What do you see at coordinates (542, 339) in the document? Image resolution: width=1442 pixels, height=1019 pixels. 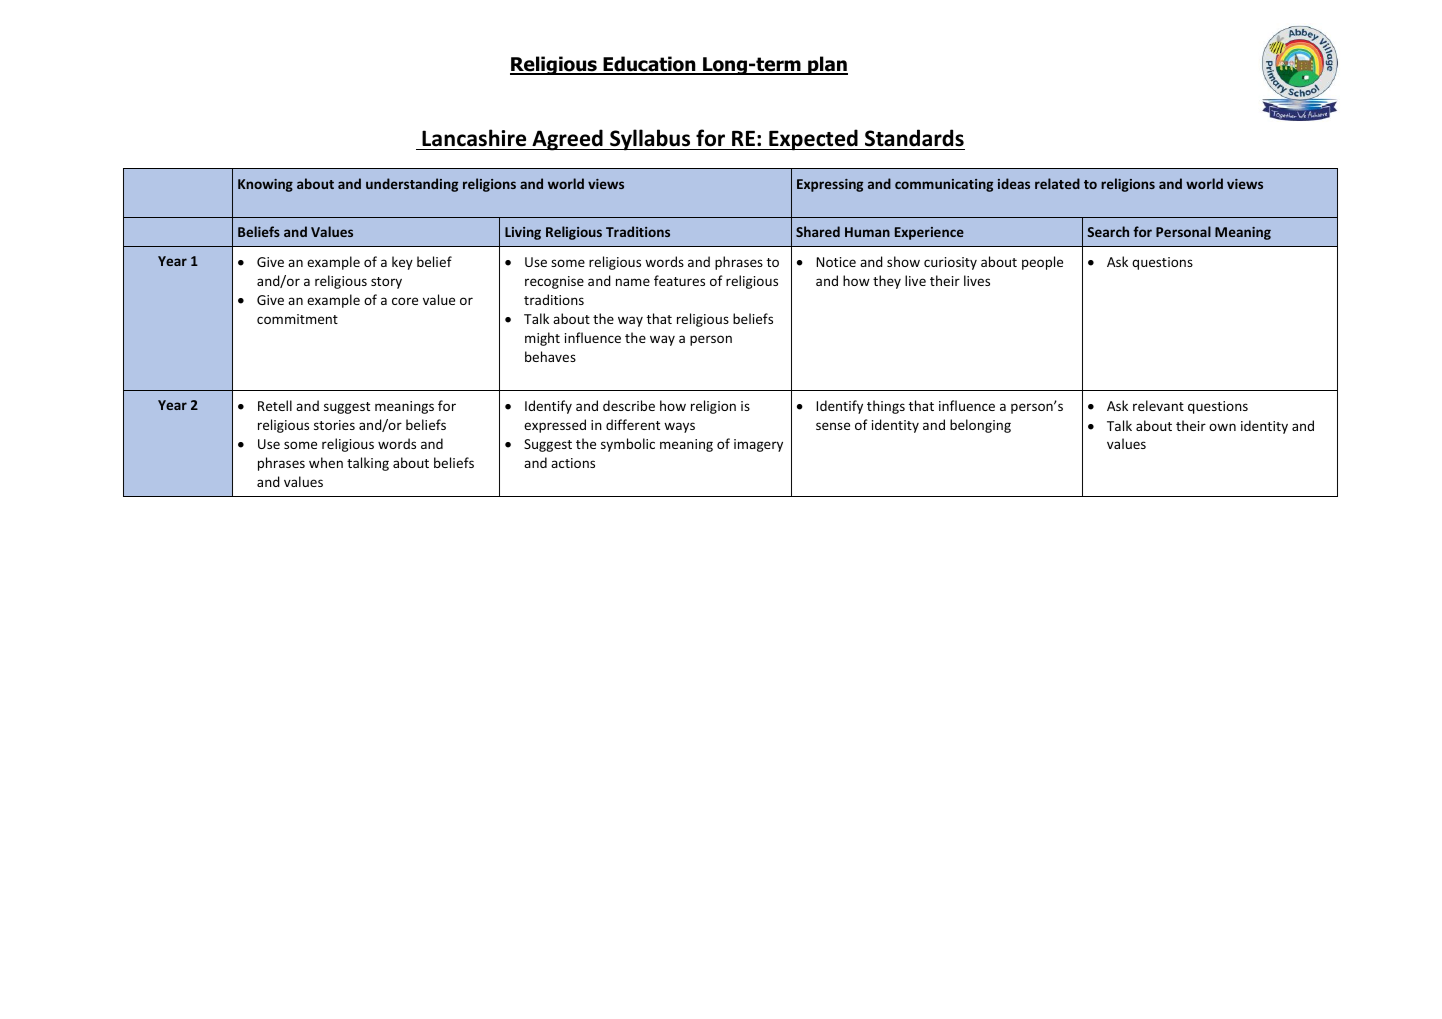 I see `might` at bounding box center [542, 339].
